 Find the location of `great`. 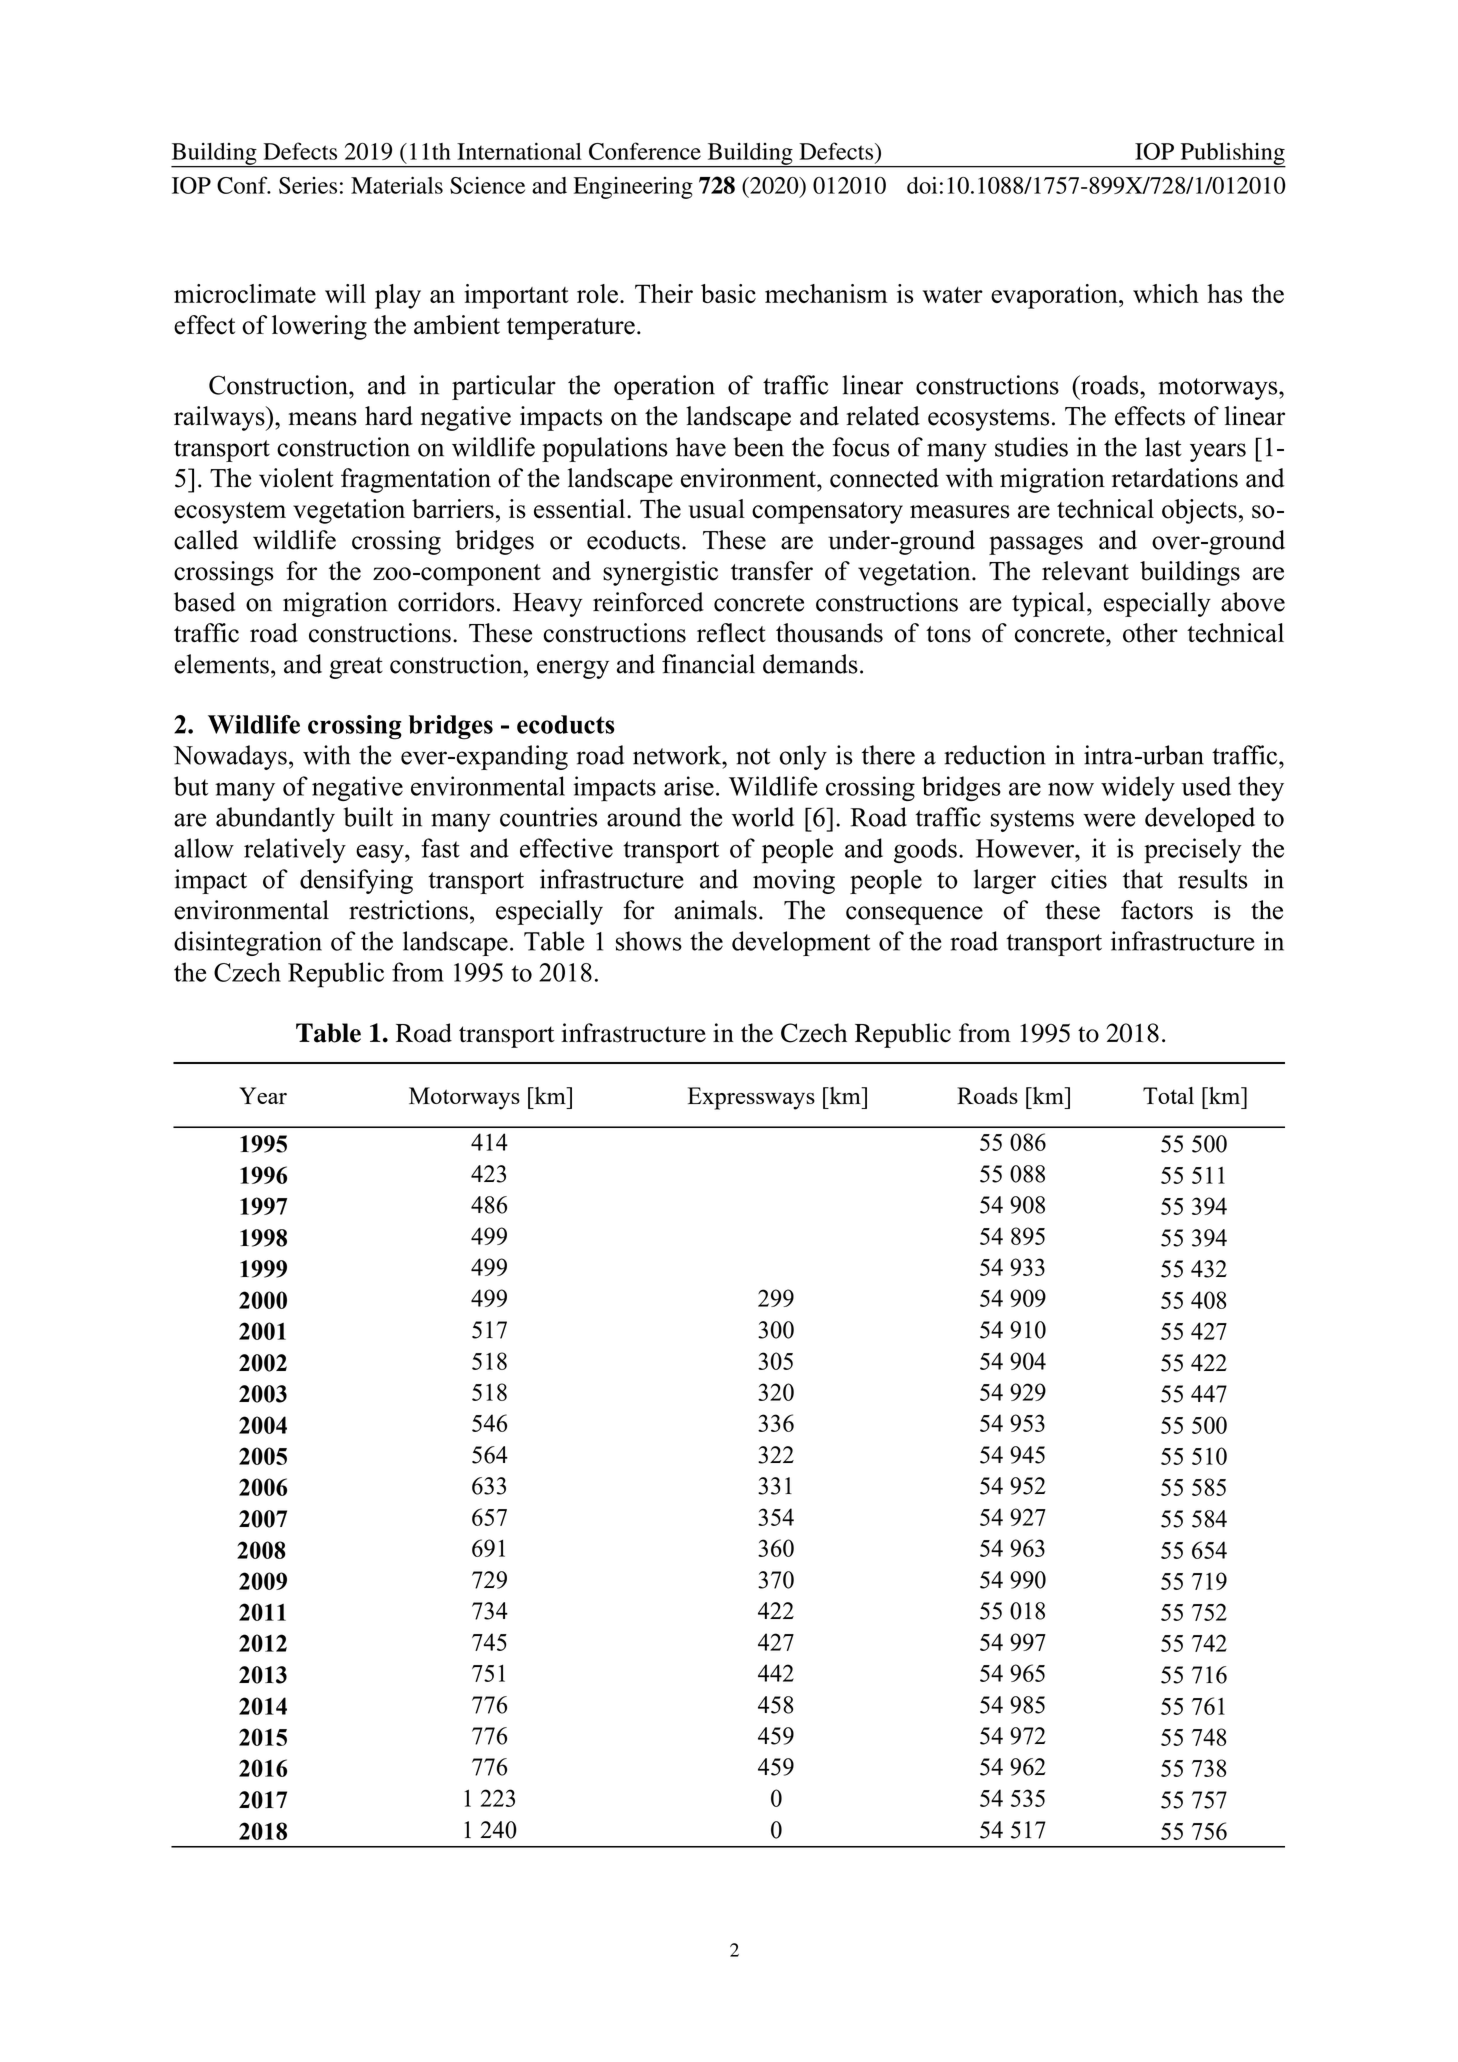

great is located at coordinates (356, 668).
